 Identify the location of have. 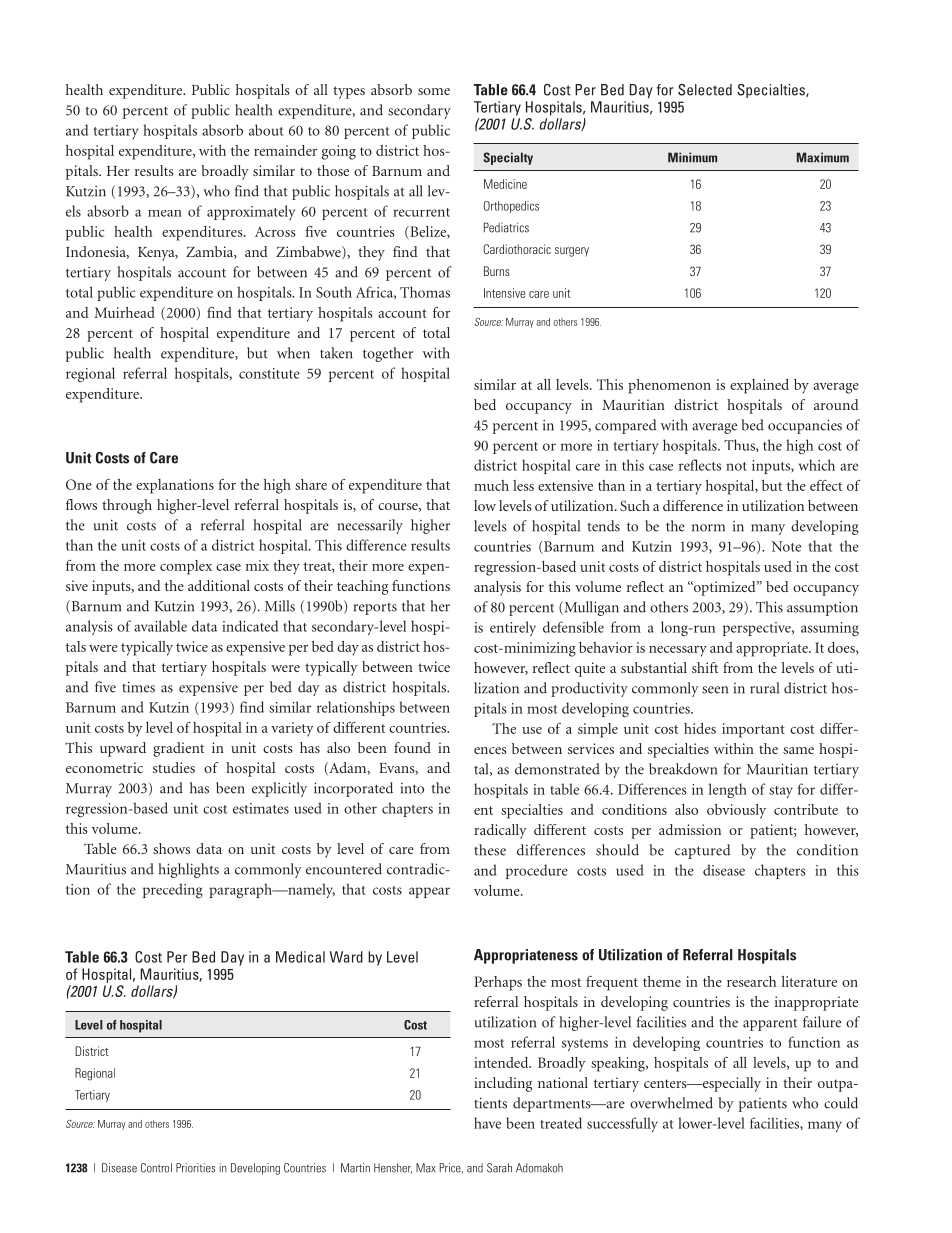
(487, 1123).
